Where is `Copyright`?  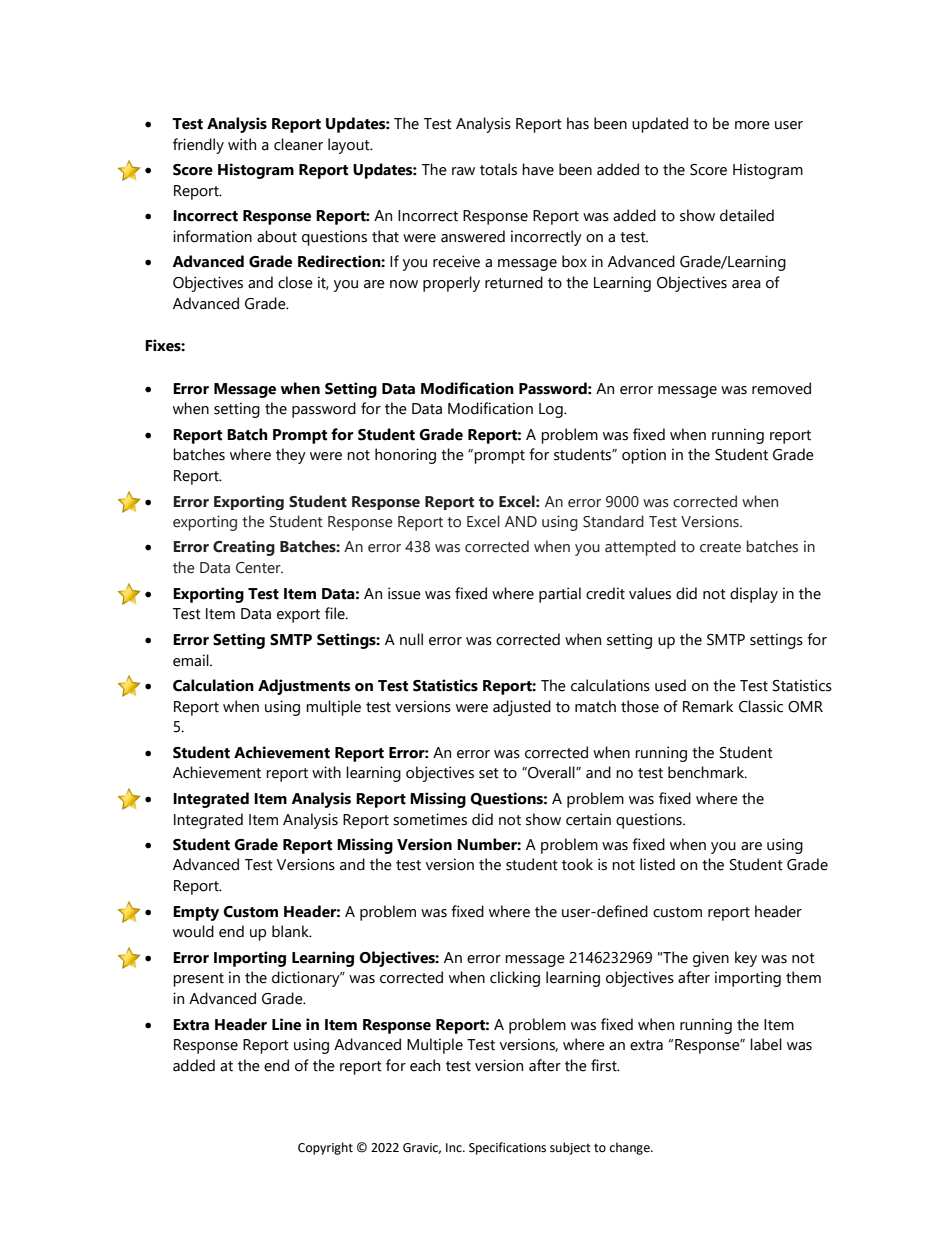 Copyright is located at coordinates (325, 1148).
